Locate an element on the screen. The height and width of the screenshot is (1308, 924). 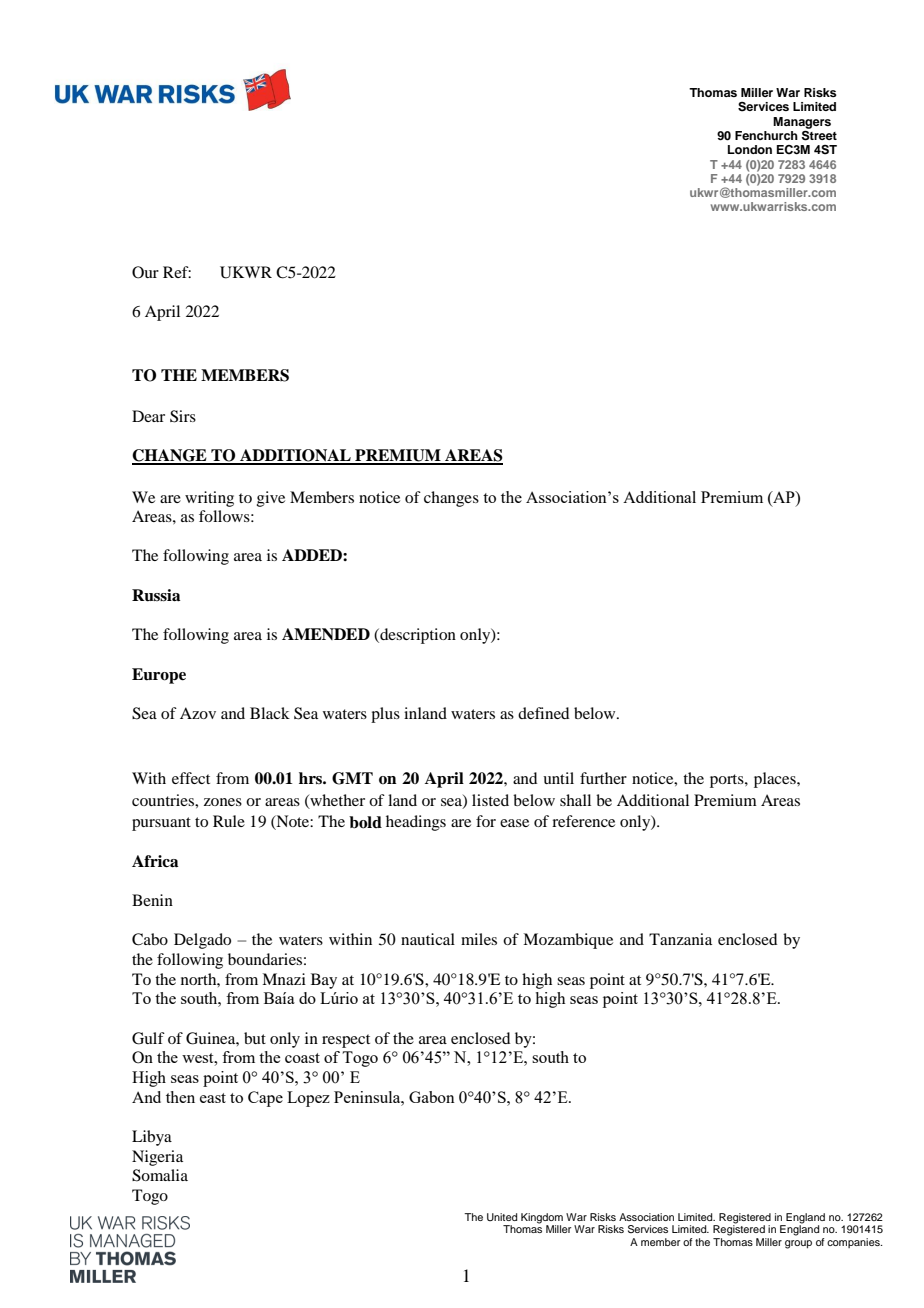
London is located at coordinates (750, 149).
